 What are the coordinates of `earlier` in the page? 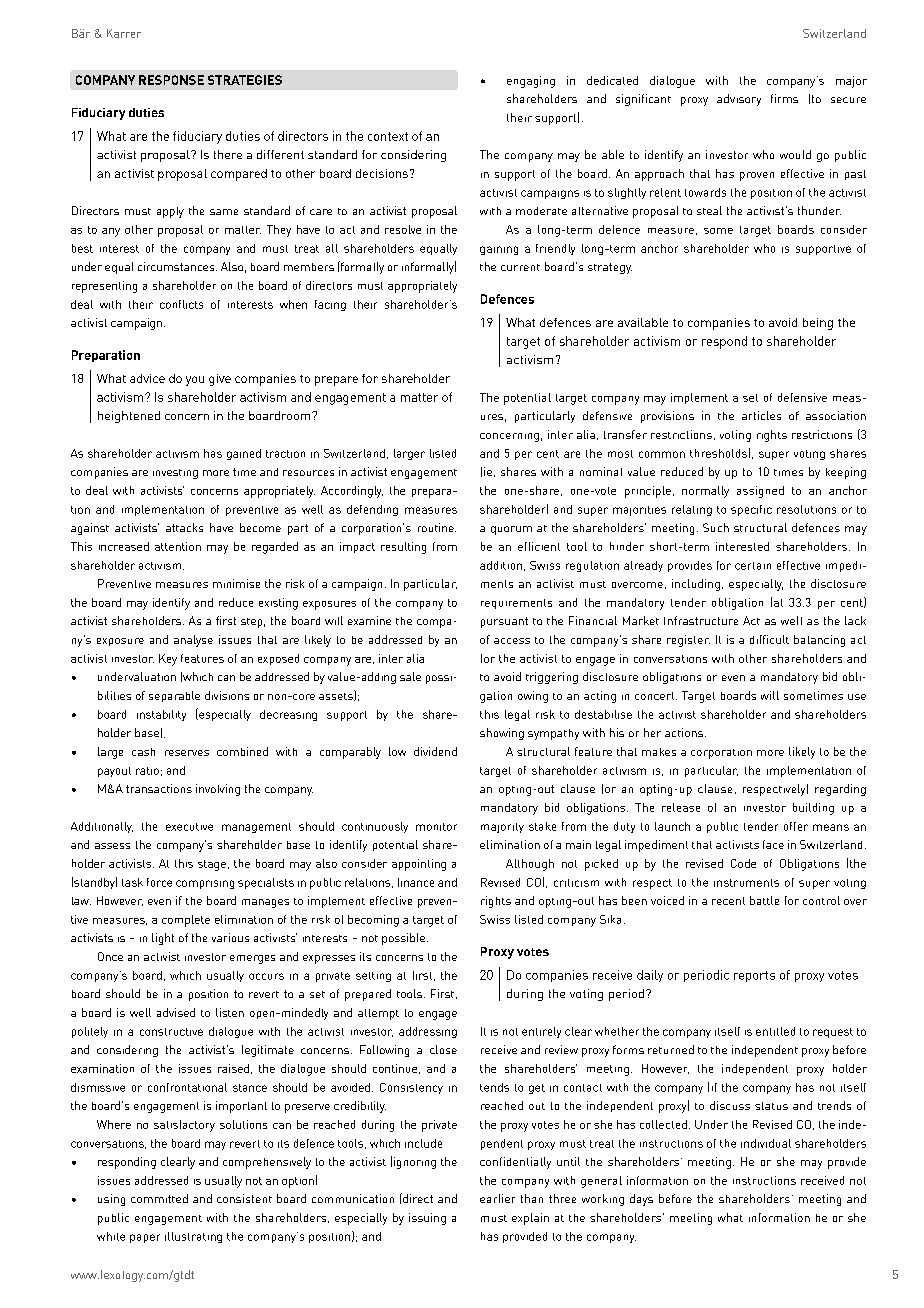 It's located at (497, 1198).
